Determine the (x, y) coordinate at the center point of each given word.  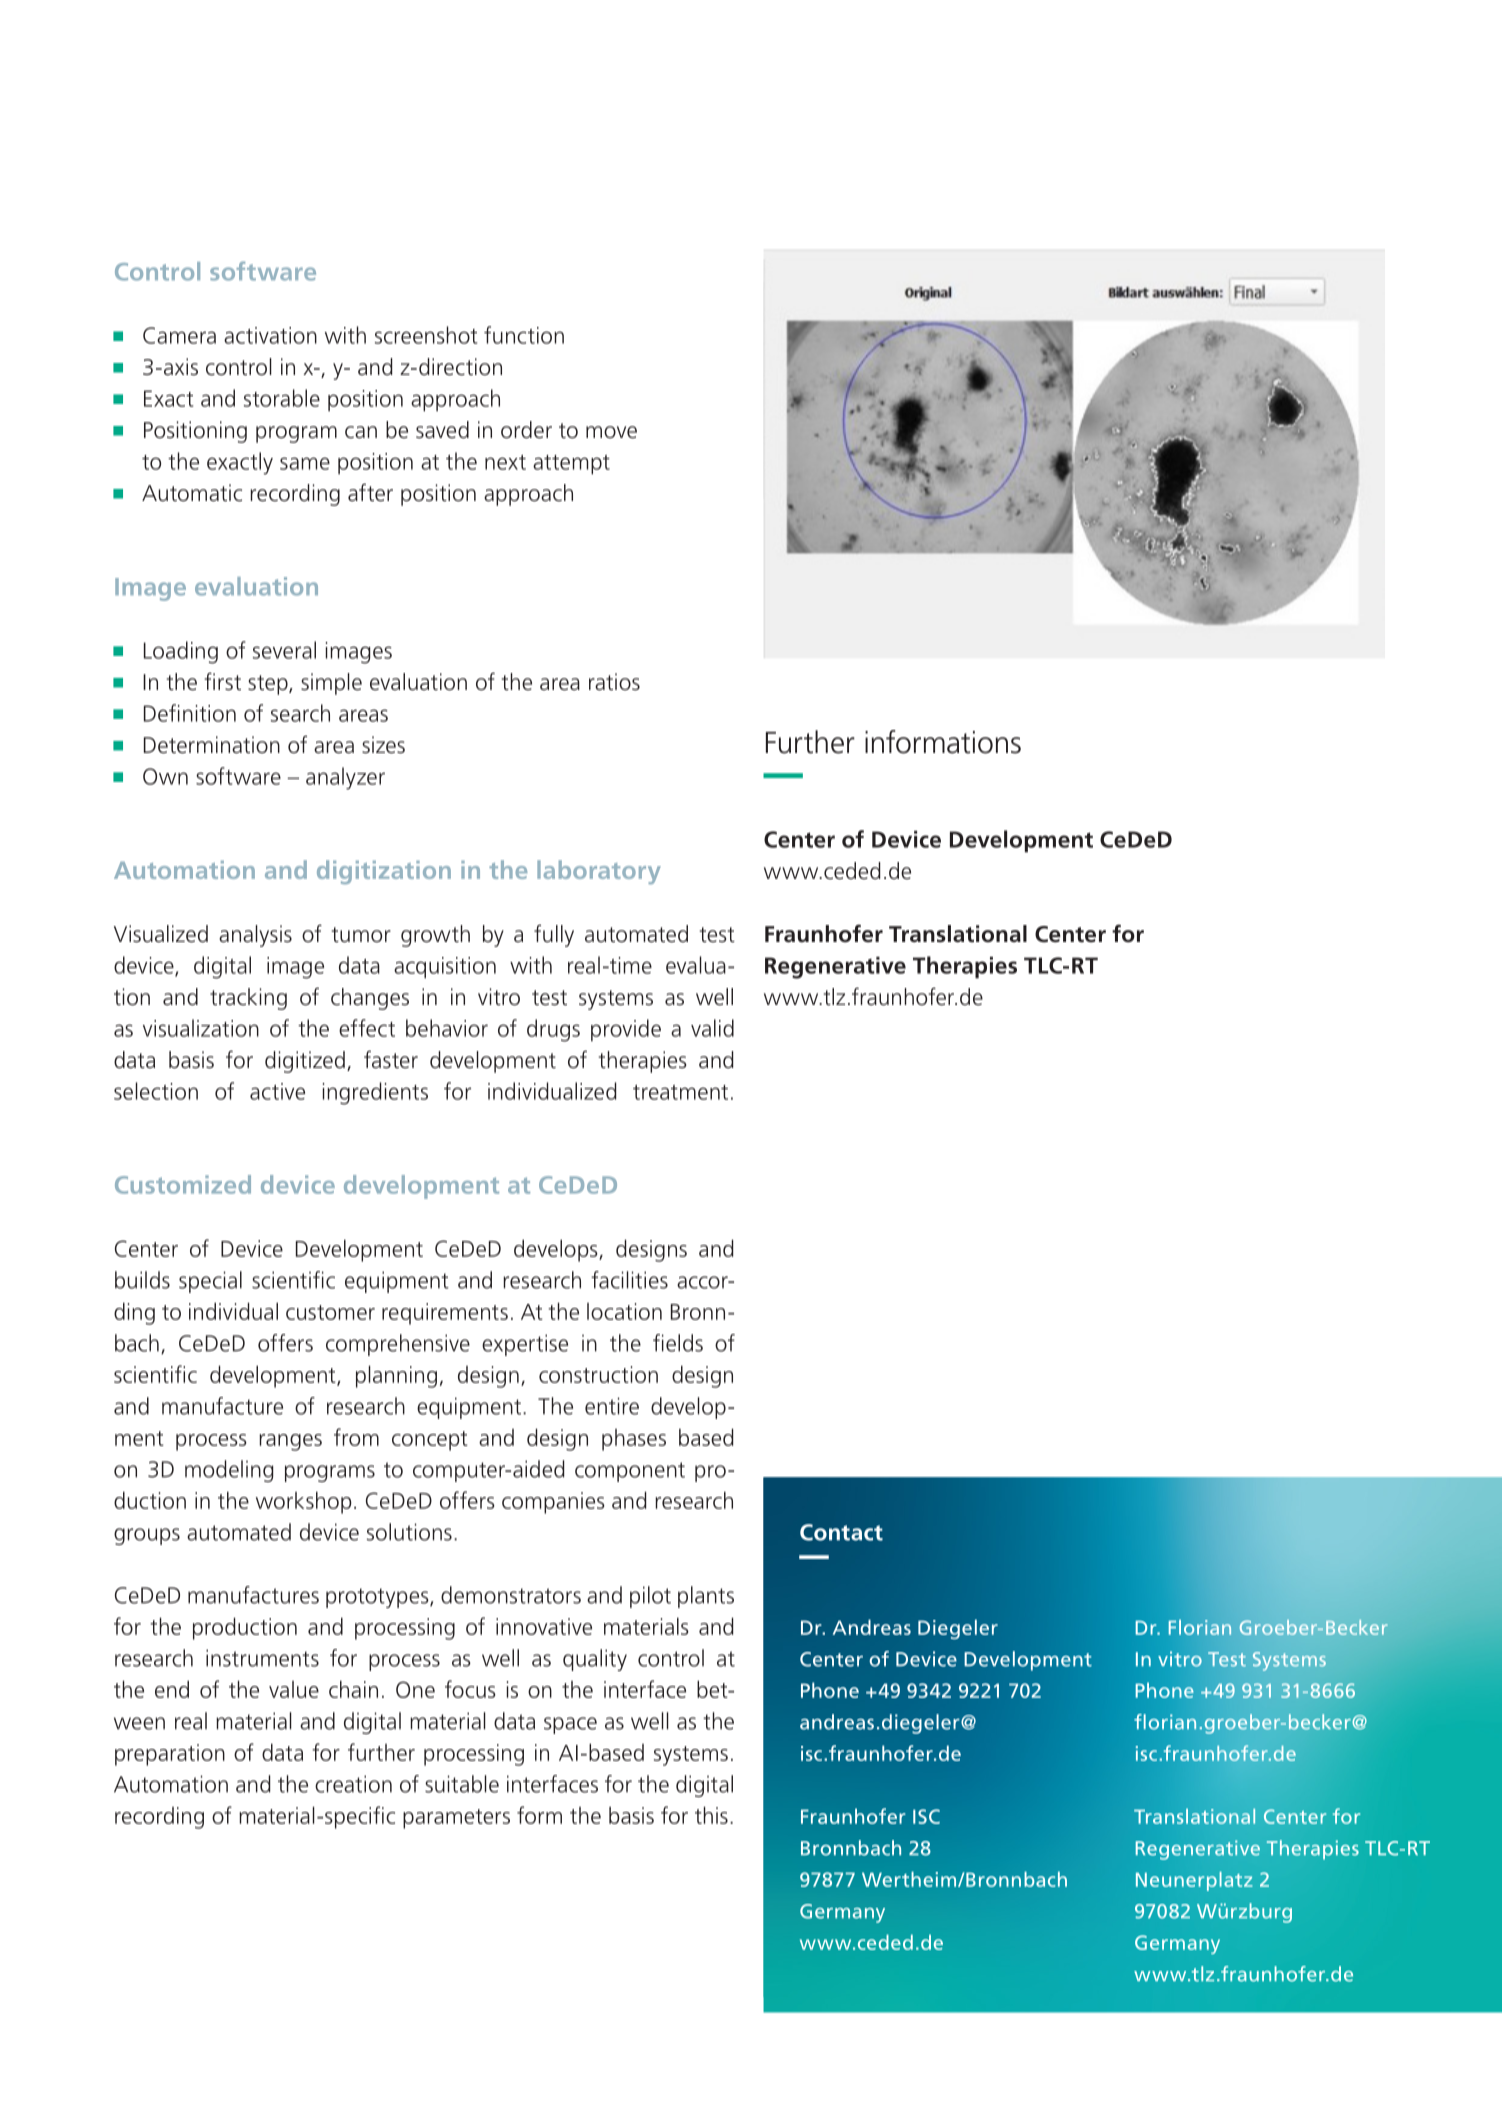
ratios (614, 682)
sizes (383, 745)
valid (712, 1028)
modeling (229, 1471)
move (611, 432)
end (172, 1689)
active (277, 1091)
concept (430, 1441)
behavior (447, 1028)
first (223, 681)
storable (282, 398)
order (526, 430)
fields (678, 1343)
